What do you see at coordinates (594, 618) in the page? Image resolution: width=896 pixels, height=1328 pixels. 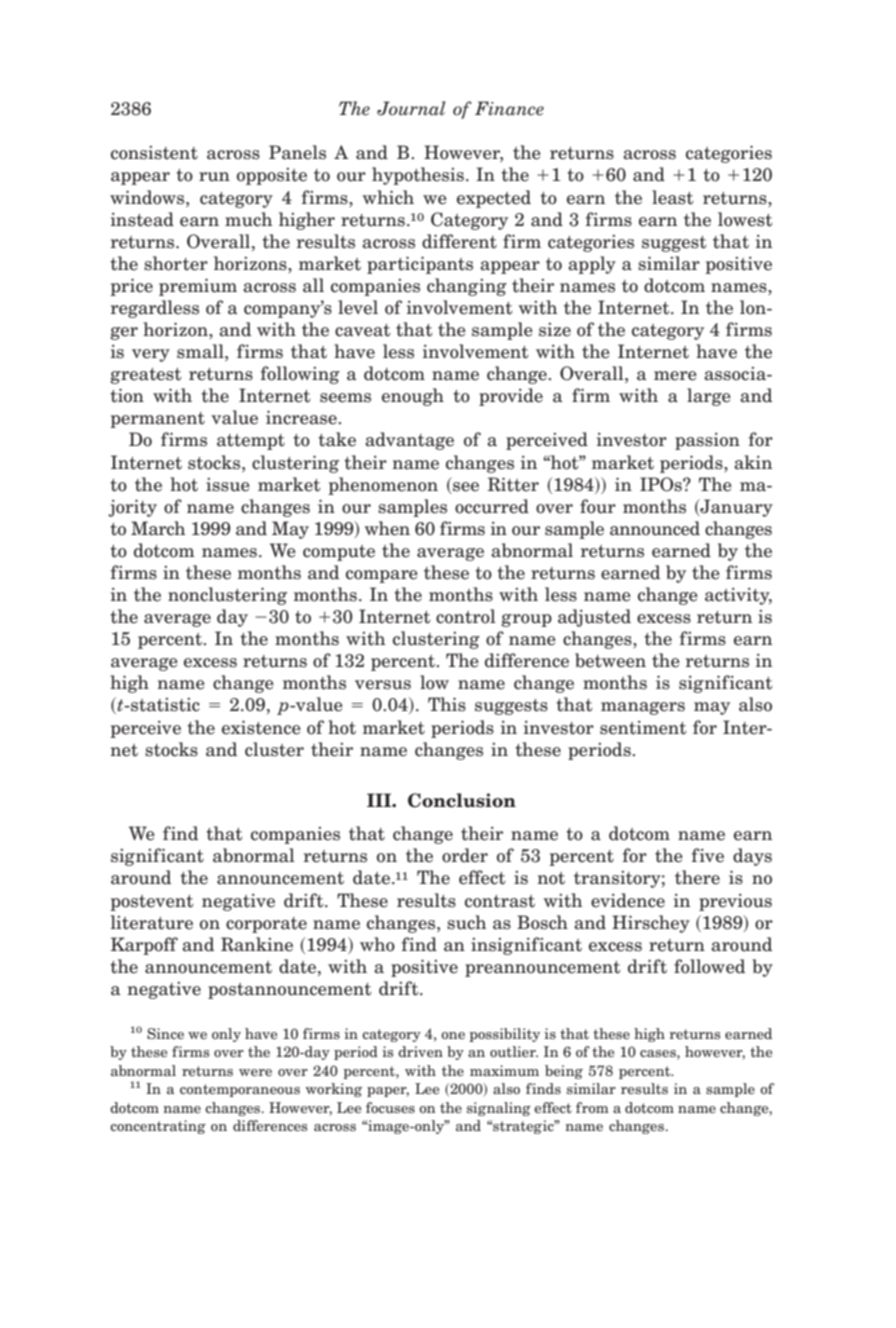 I see `adjusted` at bounding box center [594, 618].
